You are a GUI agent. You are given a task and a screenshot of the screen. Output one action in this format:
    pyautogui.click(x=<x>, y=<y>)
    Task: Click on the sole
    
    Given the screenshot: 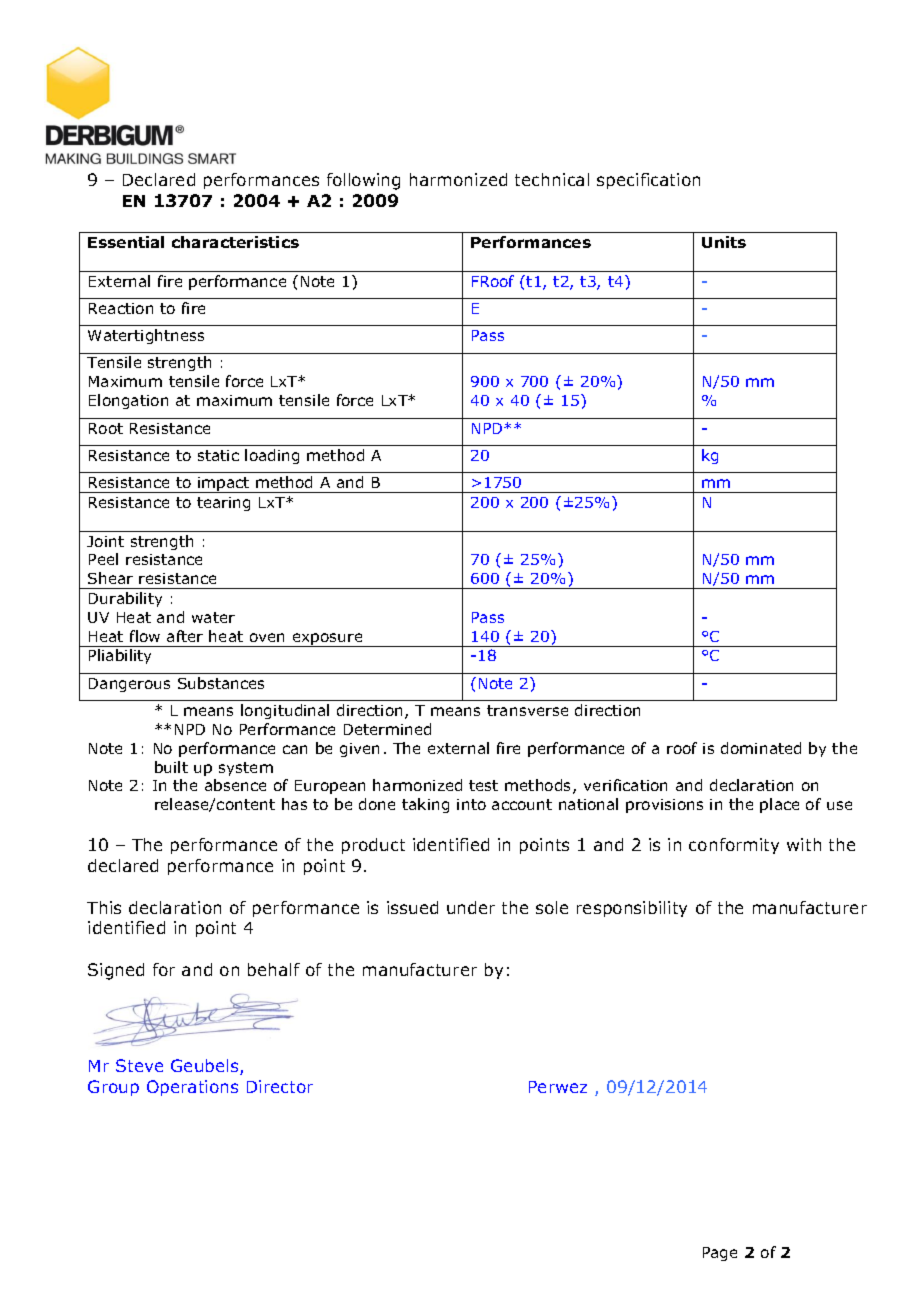 What is the action you would take?
    pyautogui.click(x=552, y=907)
